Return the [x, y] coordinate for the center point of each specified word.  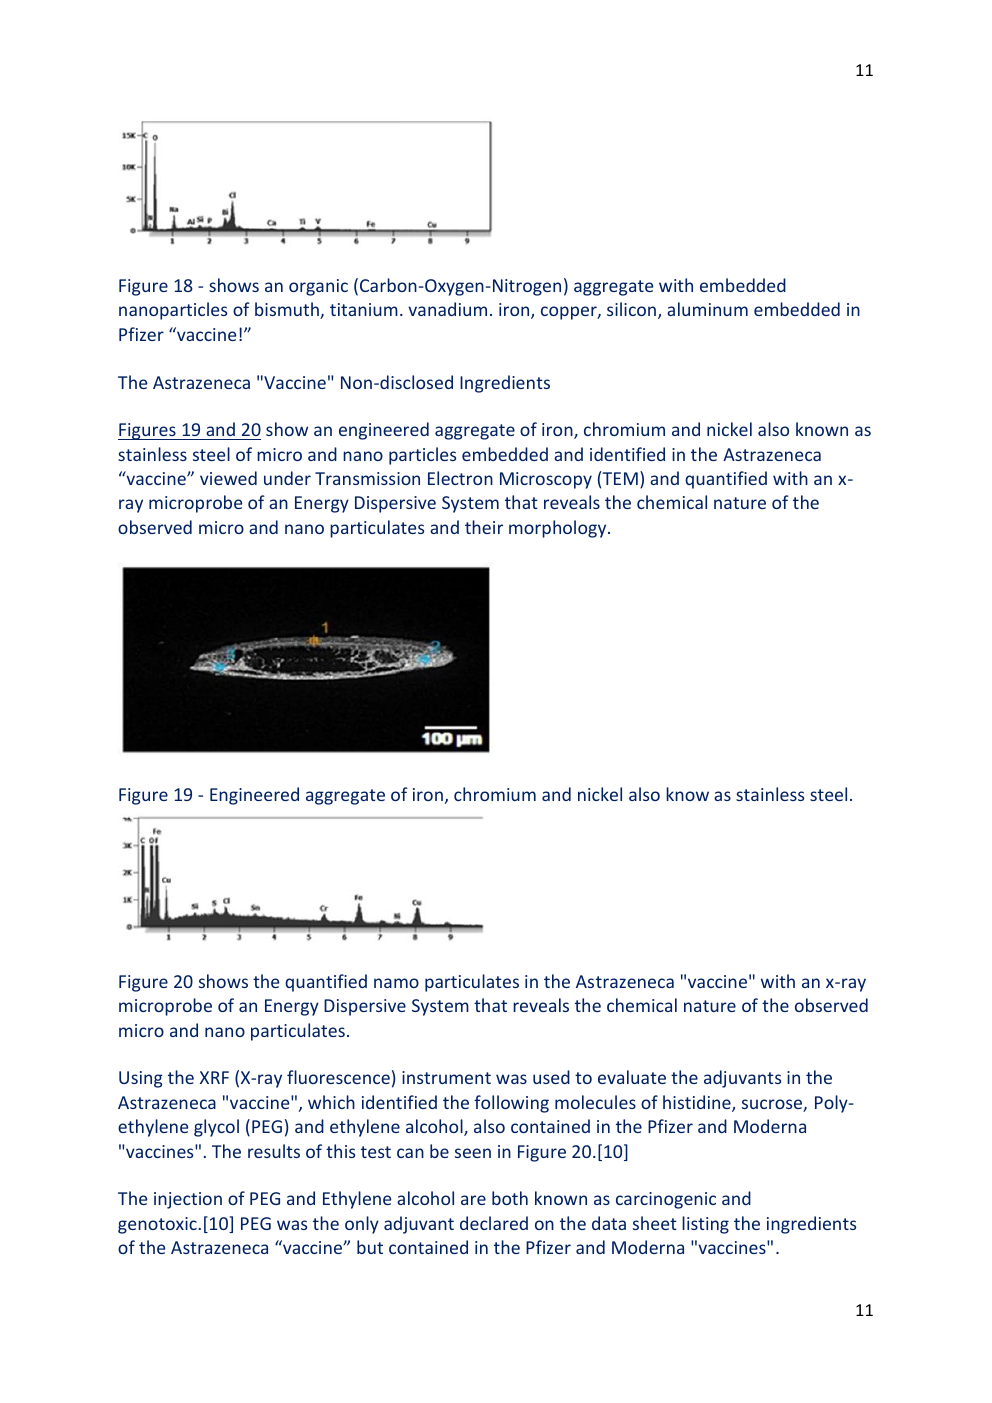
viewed [228, 478]
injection [188, 1200]
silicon [633, 310]
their [484, 527]
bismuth [288, 310]
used [551, 1077]
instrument [446, 1077]
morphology [559, 529]
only [362, 1225]
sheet [655, 1223]
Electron [460, 478]
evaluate [632, 1077]
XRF [214, 1077]
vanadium [447, 309]
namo [396, 983]
